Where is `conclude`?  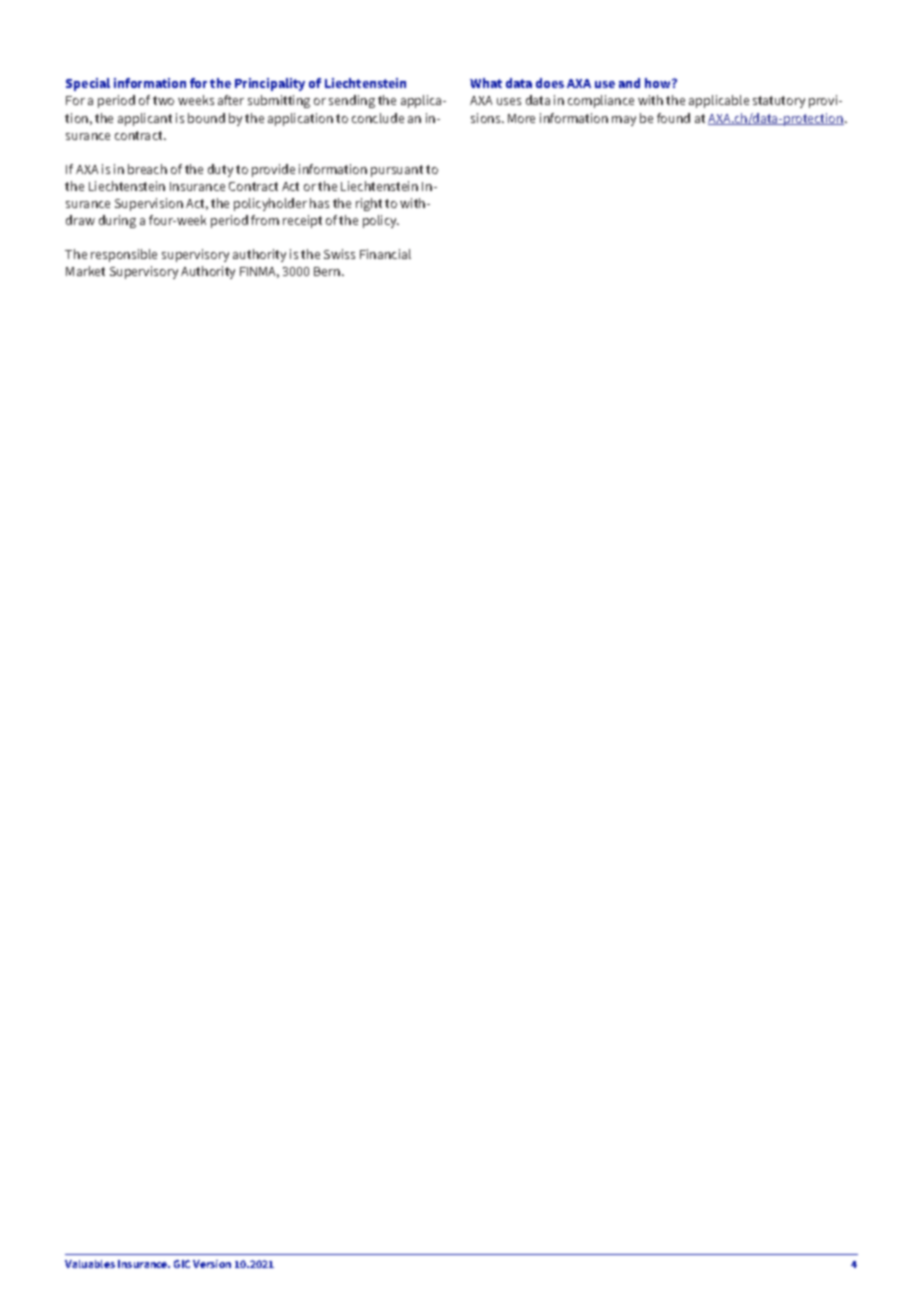 conclude is located at coordinates (378, 118).
